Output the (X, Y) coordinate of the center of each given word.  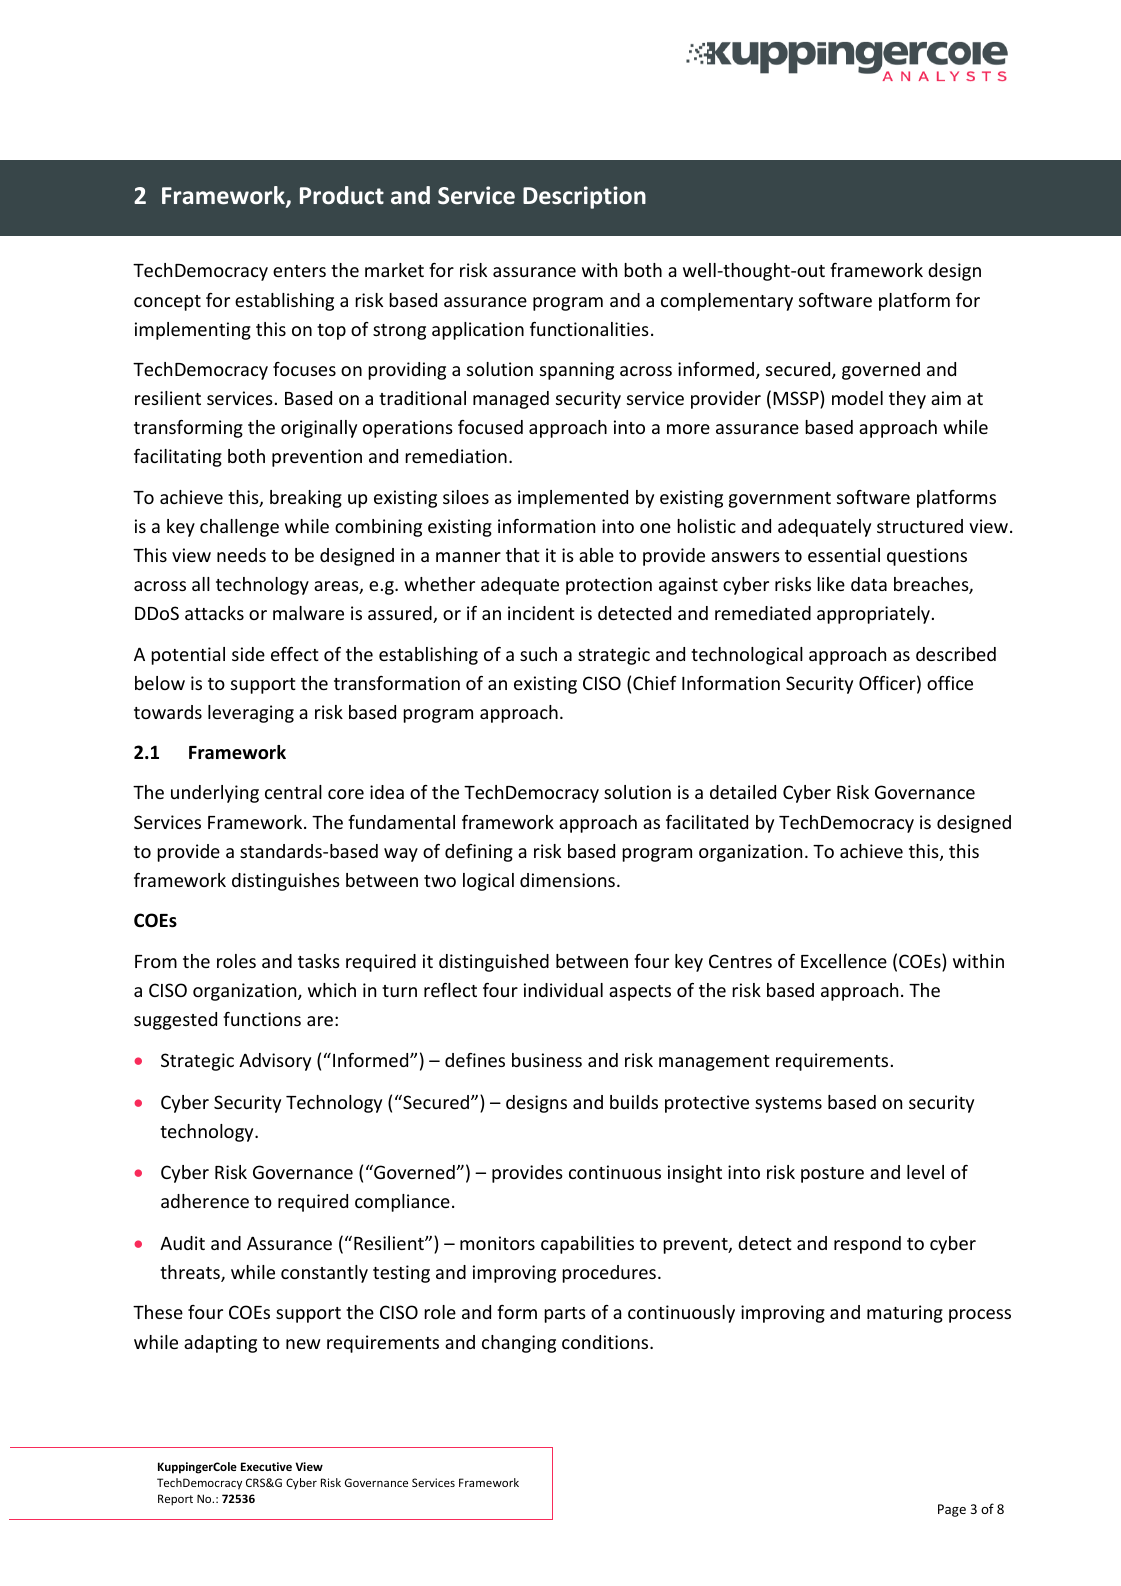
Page (952, 1510)
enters (299, 271)
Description (584, 197)
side (248, 654)
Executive (266, 1466)
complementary (727, 302)
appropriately (875, 615)
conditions (606, 1342)
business (547, 1060)
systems (788, 1105)
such (538, 654)
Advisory (275, 1062)
